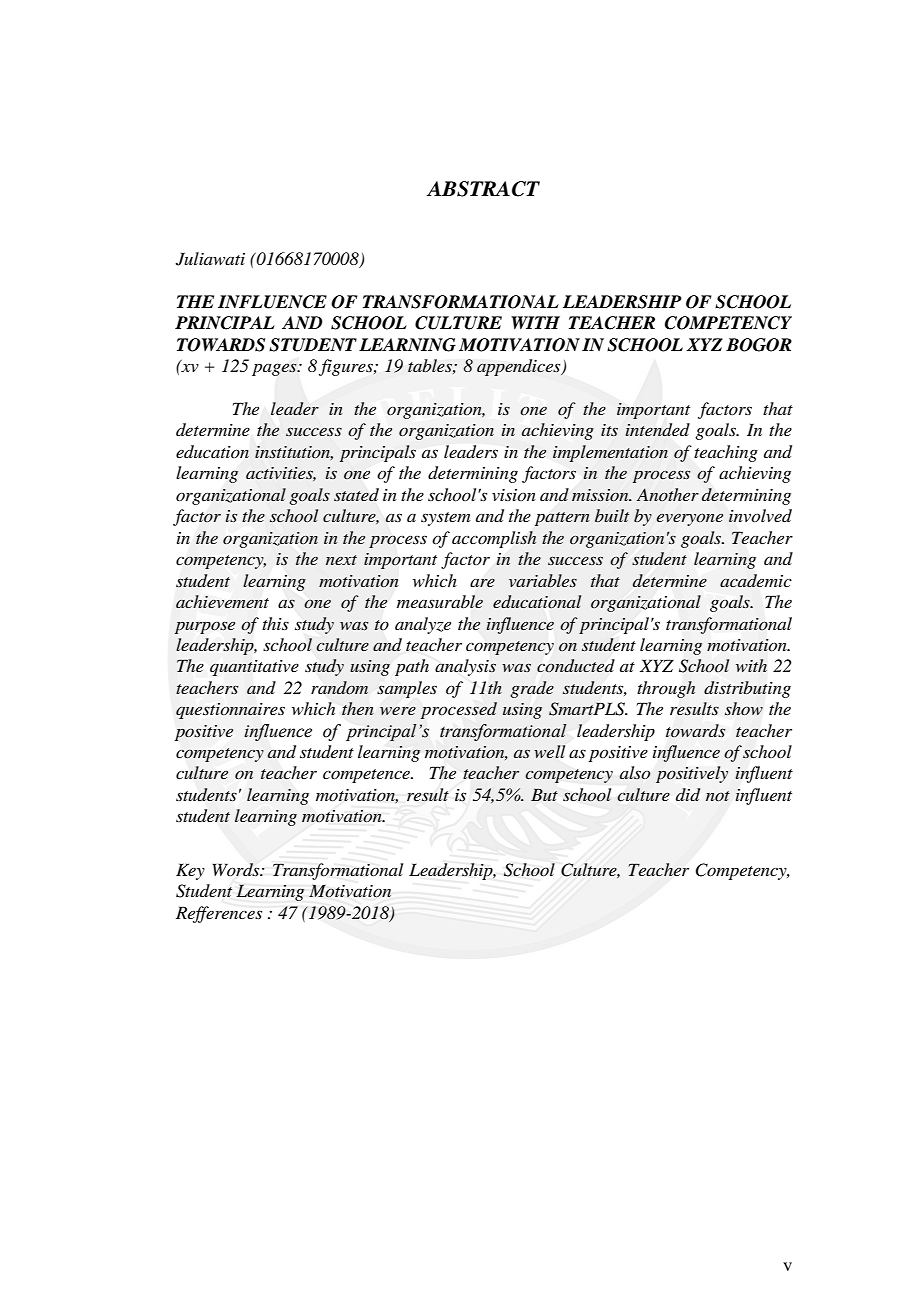 The width and height of the page is (924, 1308). I want to click on appendices, so click(520, 367).
